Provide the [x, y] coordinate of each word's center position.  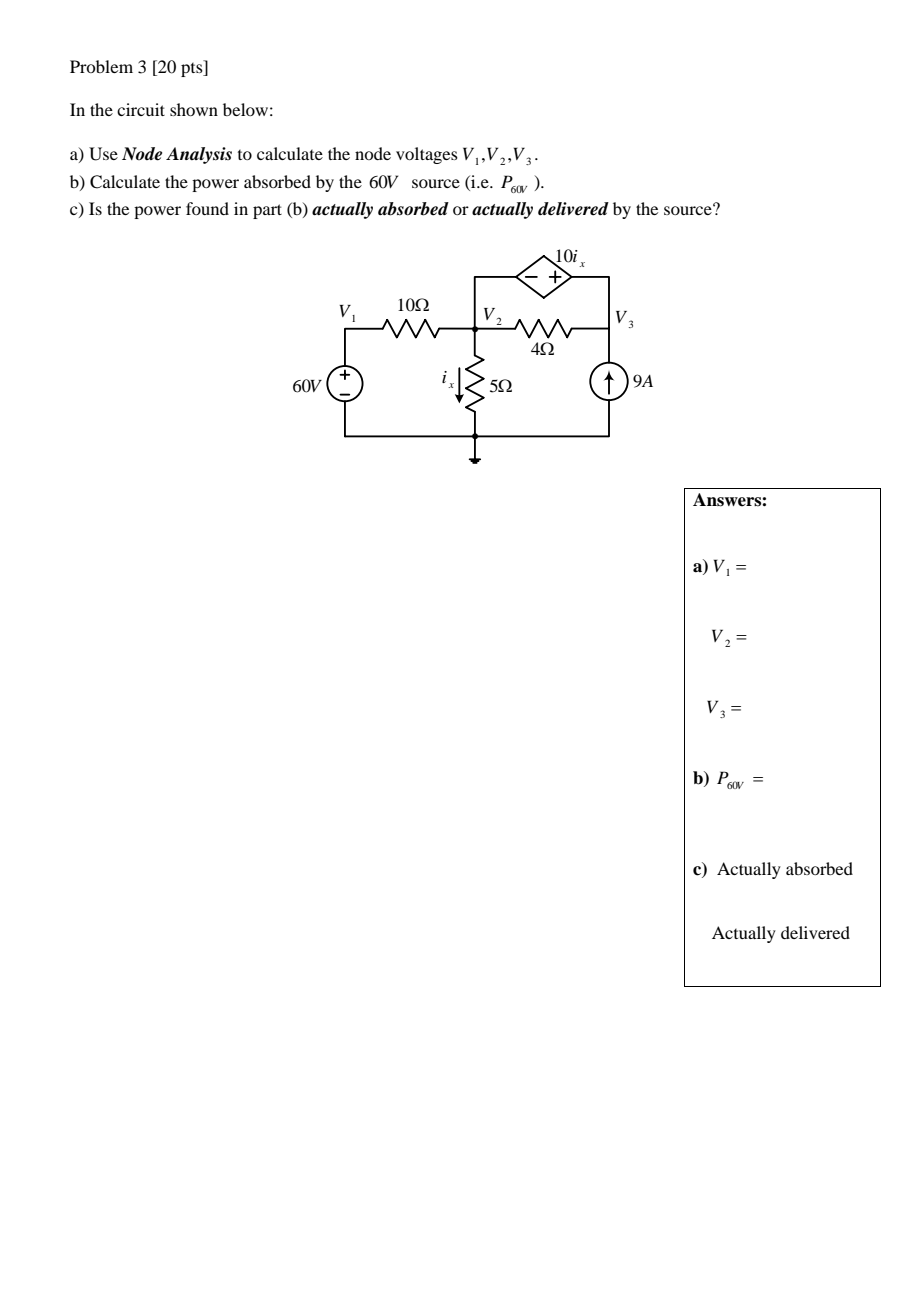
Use [103, 154]
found [207, 208]
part [267, 211]
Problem [101, 66]
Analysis [199, 155]
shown [194, 109]
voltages [427, 155]
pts [193, 68]
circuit [141, 109]
